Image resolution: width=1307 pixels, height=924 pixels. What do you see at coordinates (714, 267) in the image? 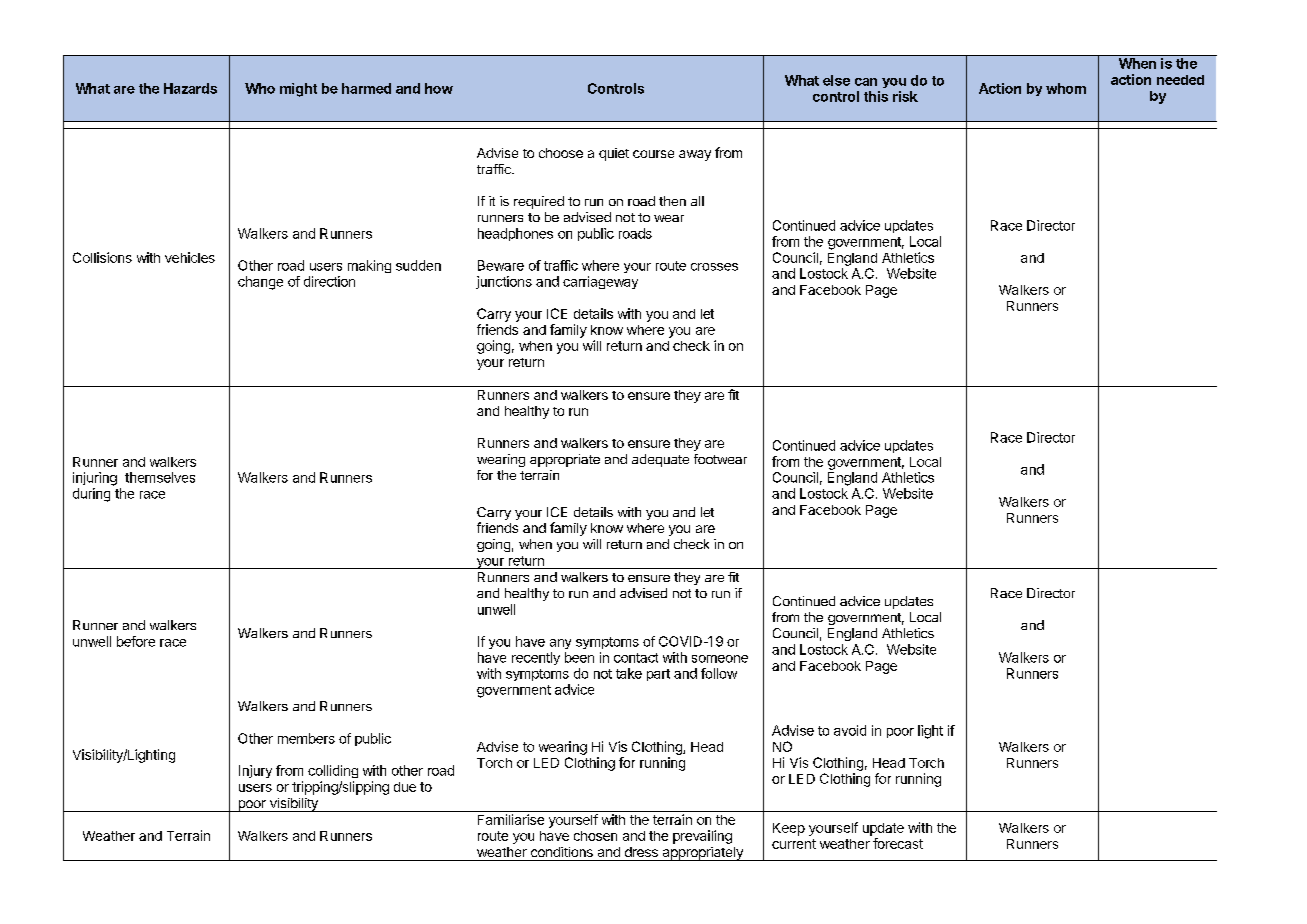
I see `crosses` at bounding box center [714, 267].
